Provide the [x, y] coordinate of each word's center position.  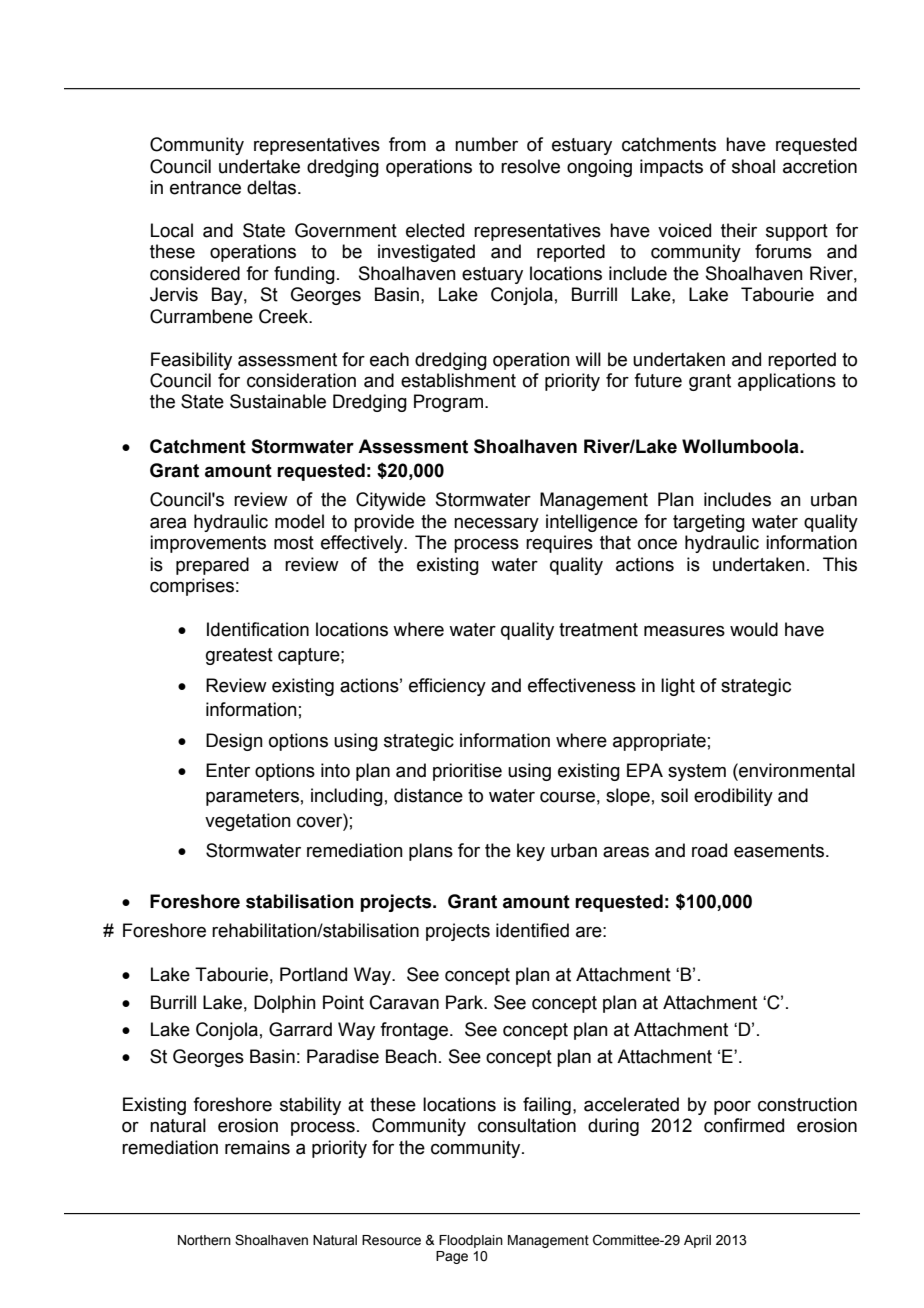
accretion [820, 166]
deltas [273, 187]
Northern [204, 1240]
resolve [530, 166]
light [678, 687]
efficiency [447, 687]
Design [234, 742]
